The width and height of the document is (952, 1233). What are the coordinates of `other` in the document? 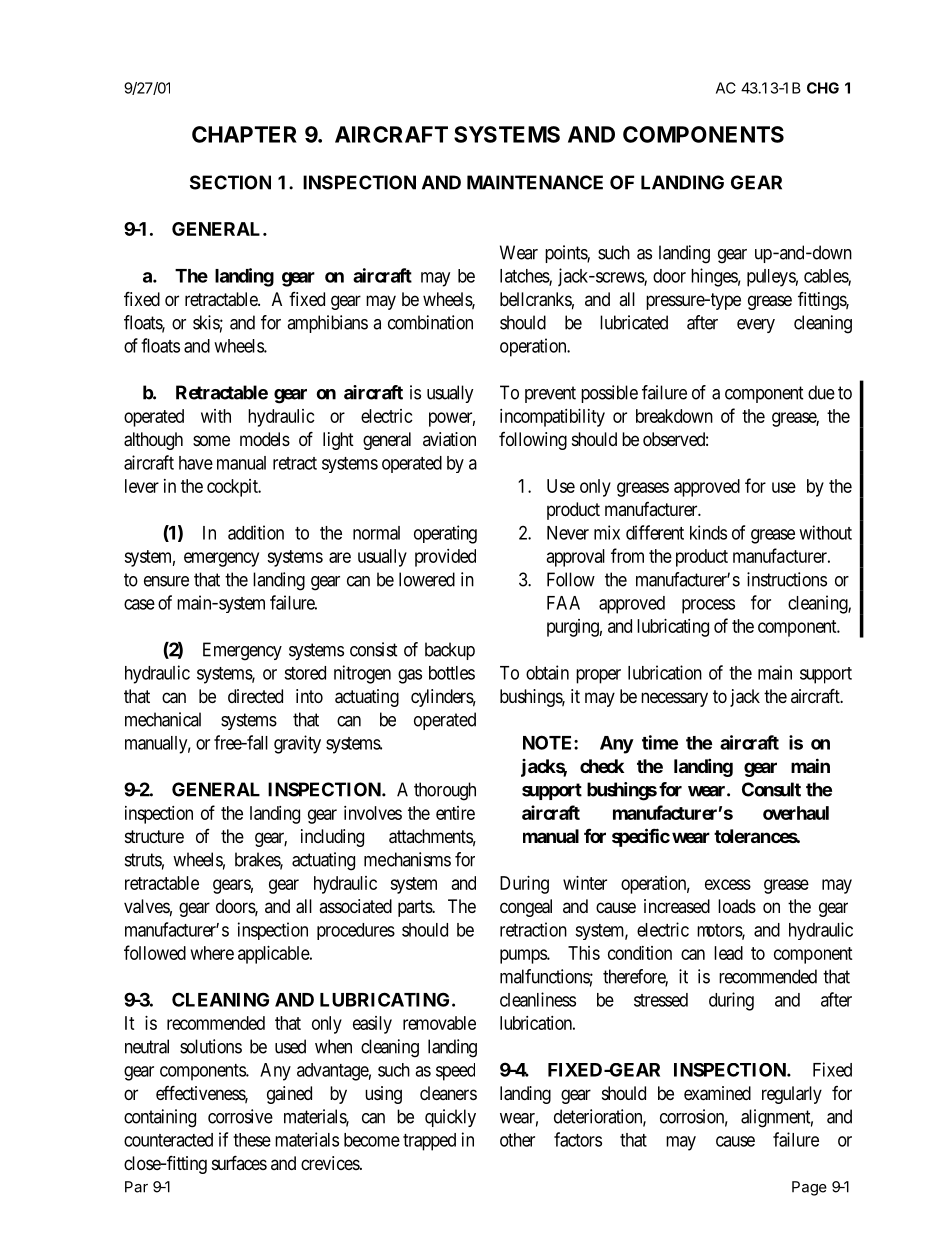 It's located at (517, 1140).
